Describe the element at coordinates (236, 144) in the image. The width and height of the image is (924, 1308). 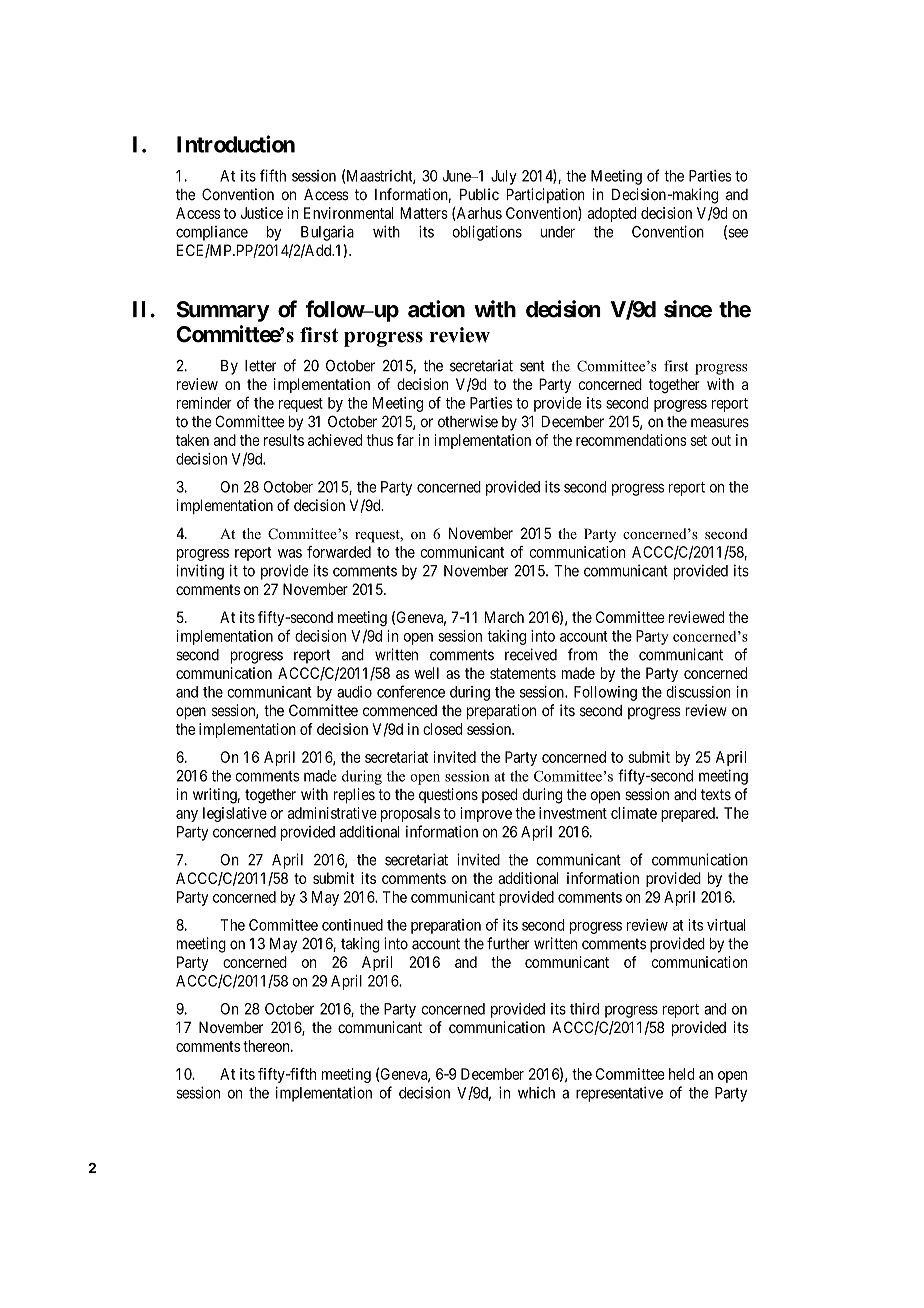
I see `Introduction` at that location.
